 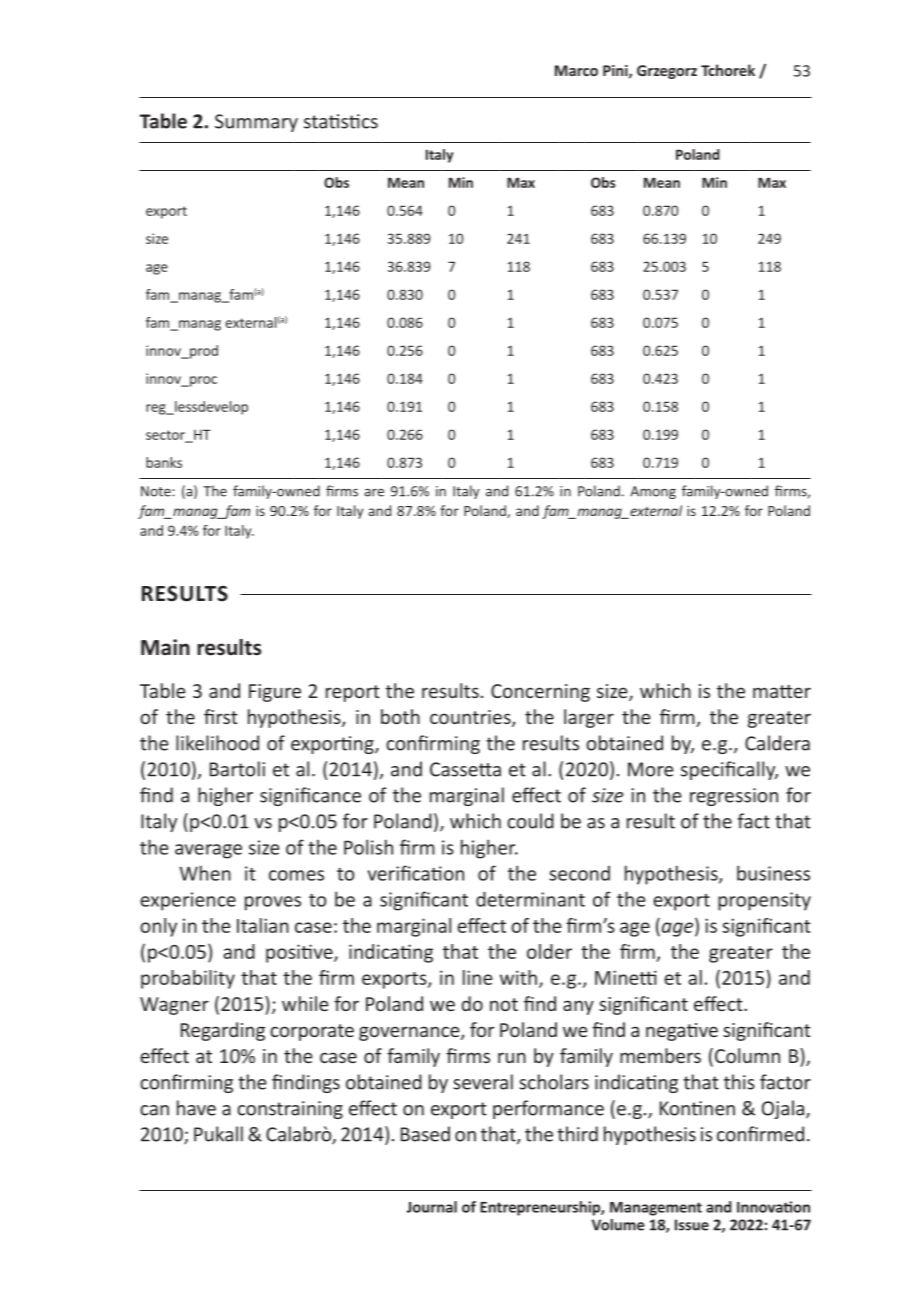 What do you see at coordinates (196, 1108) in the page?
I see `have` at bounding box center [196, 1108].
